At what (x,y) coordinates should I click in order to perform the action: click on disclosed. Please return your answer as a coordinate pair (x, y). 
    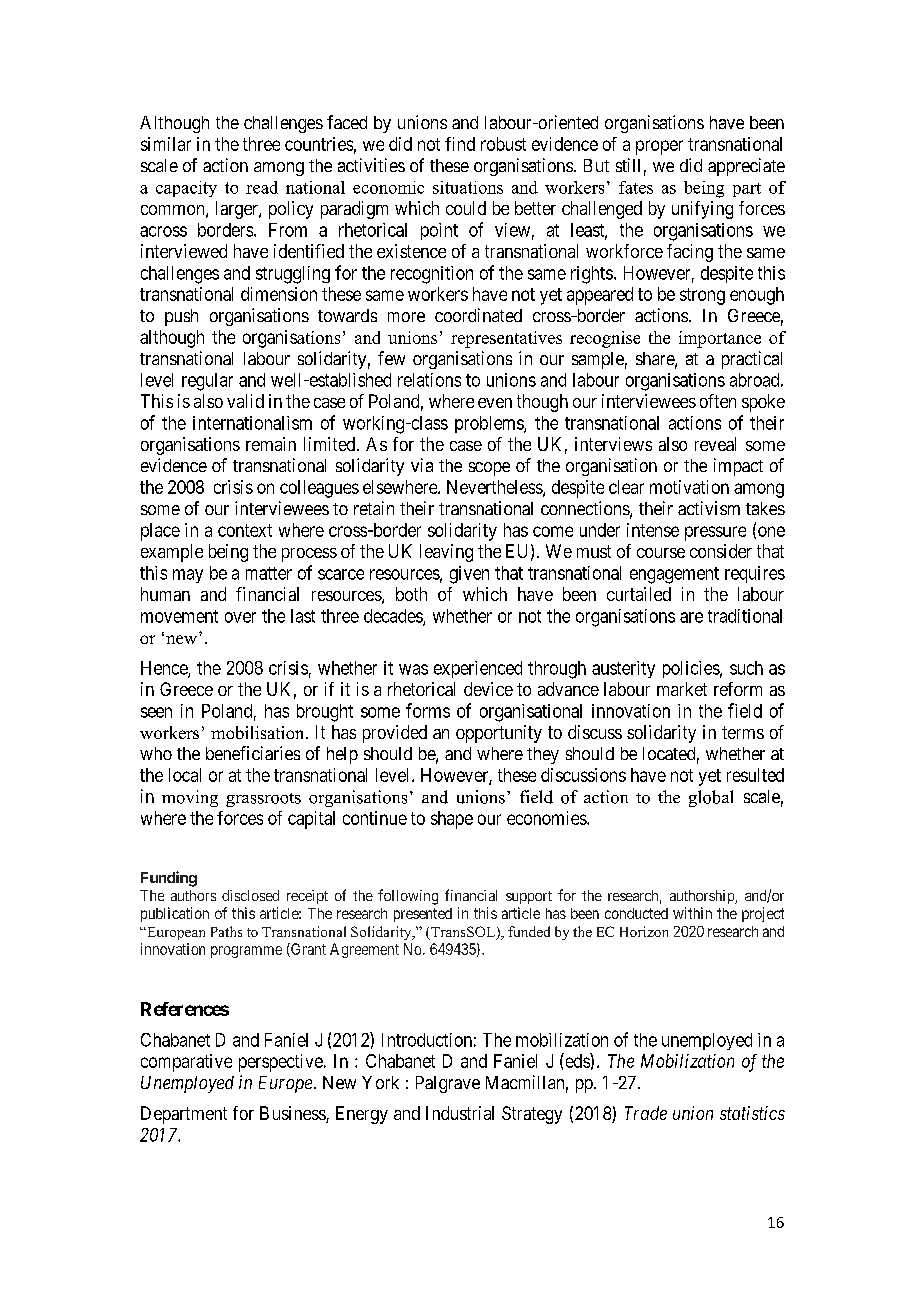
    Looking at the image, I should click on (250, 895).
